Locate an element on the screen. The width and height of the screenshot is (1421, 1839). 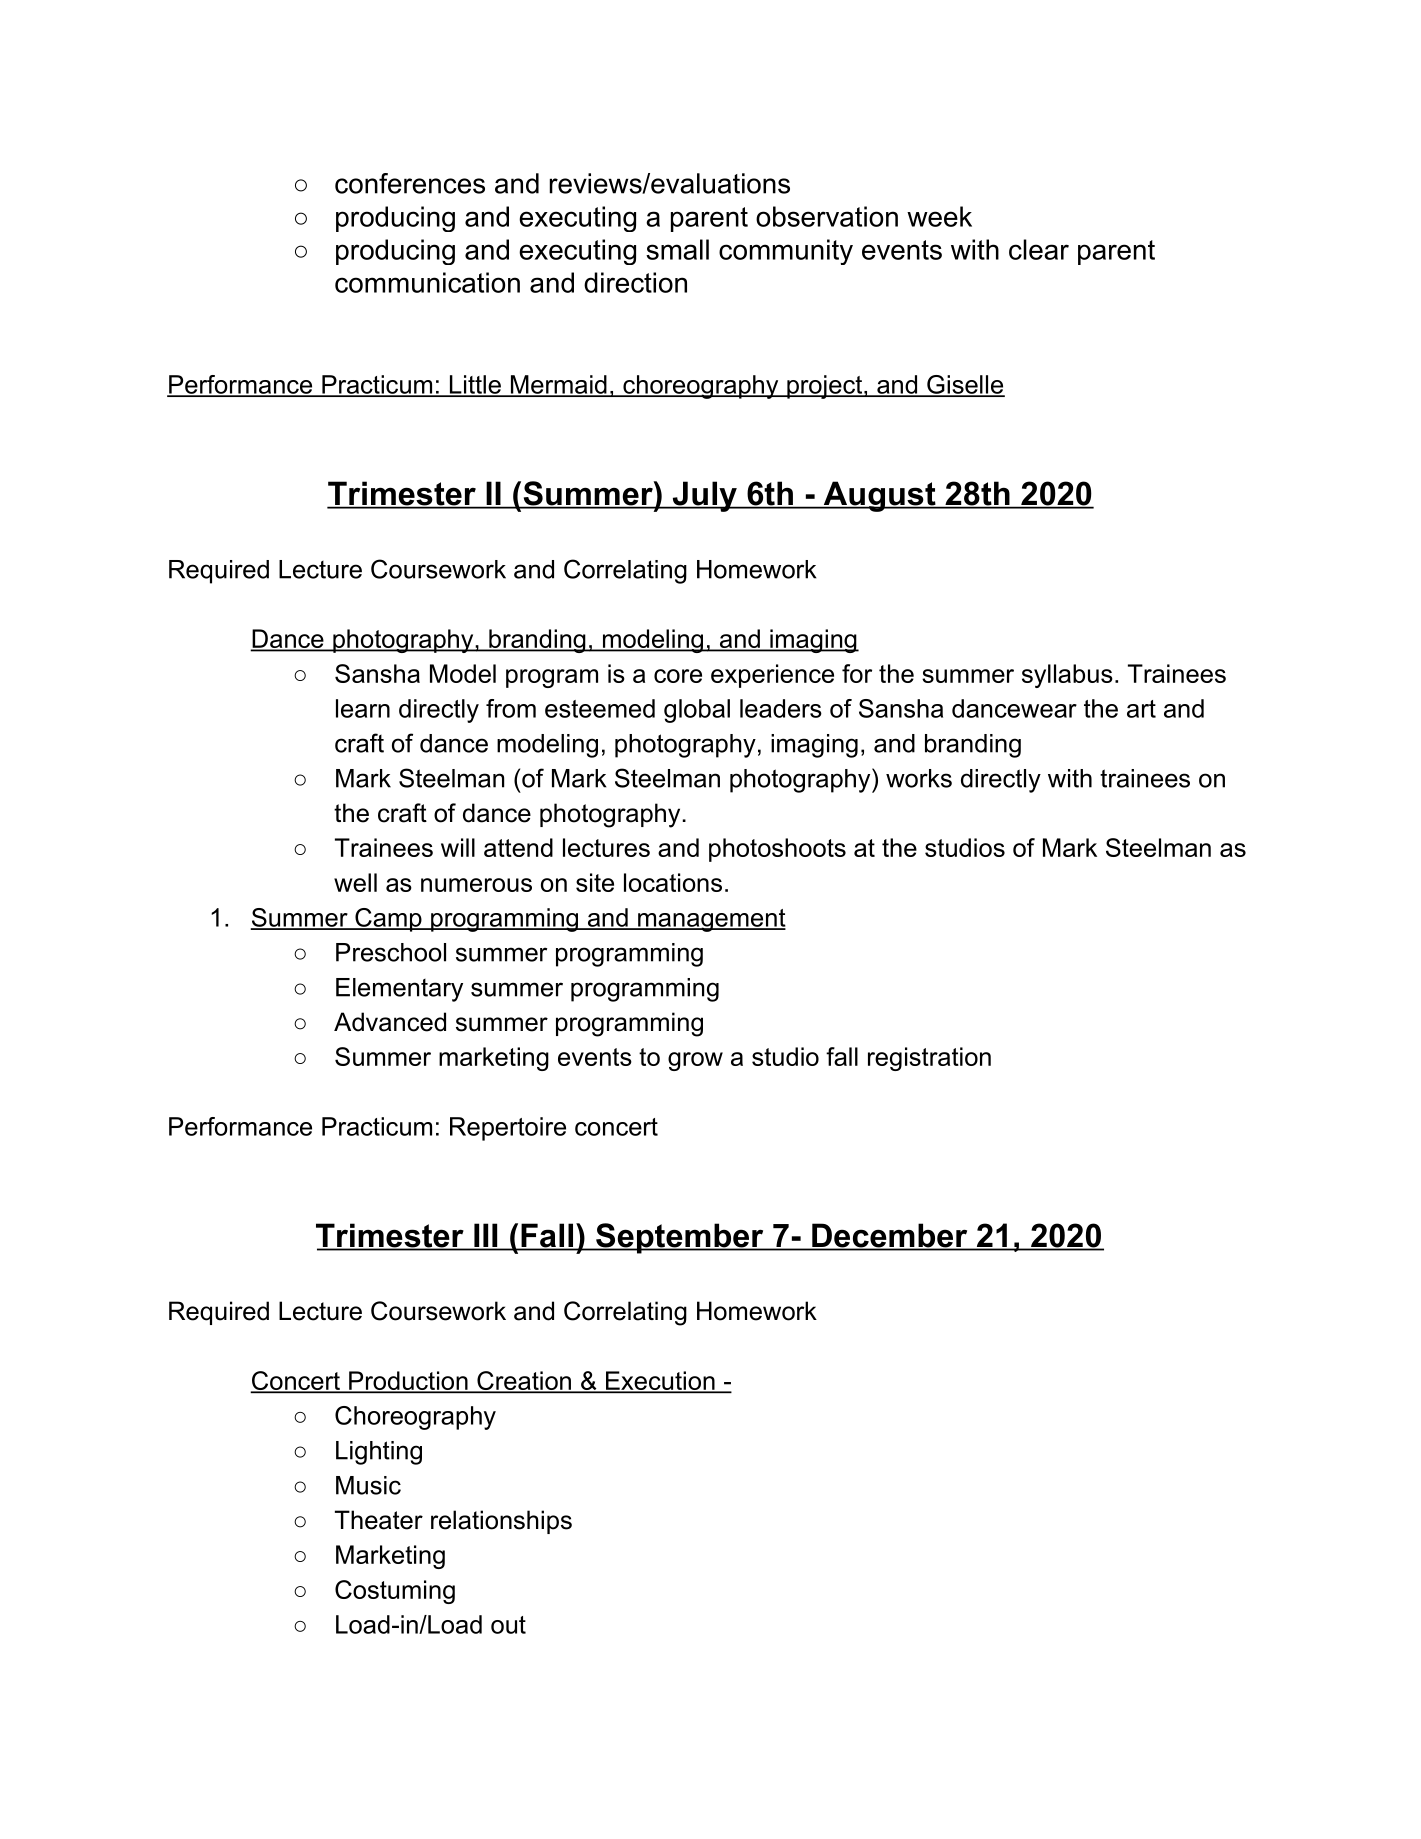
clear is located at coordinates (1039, 249).
